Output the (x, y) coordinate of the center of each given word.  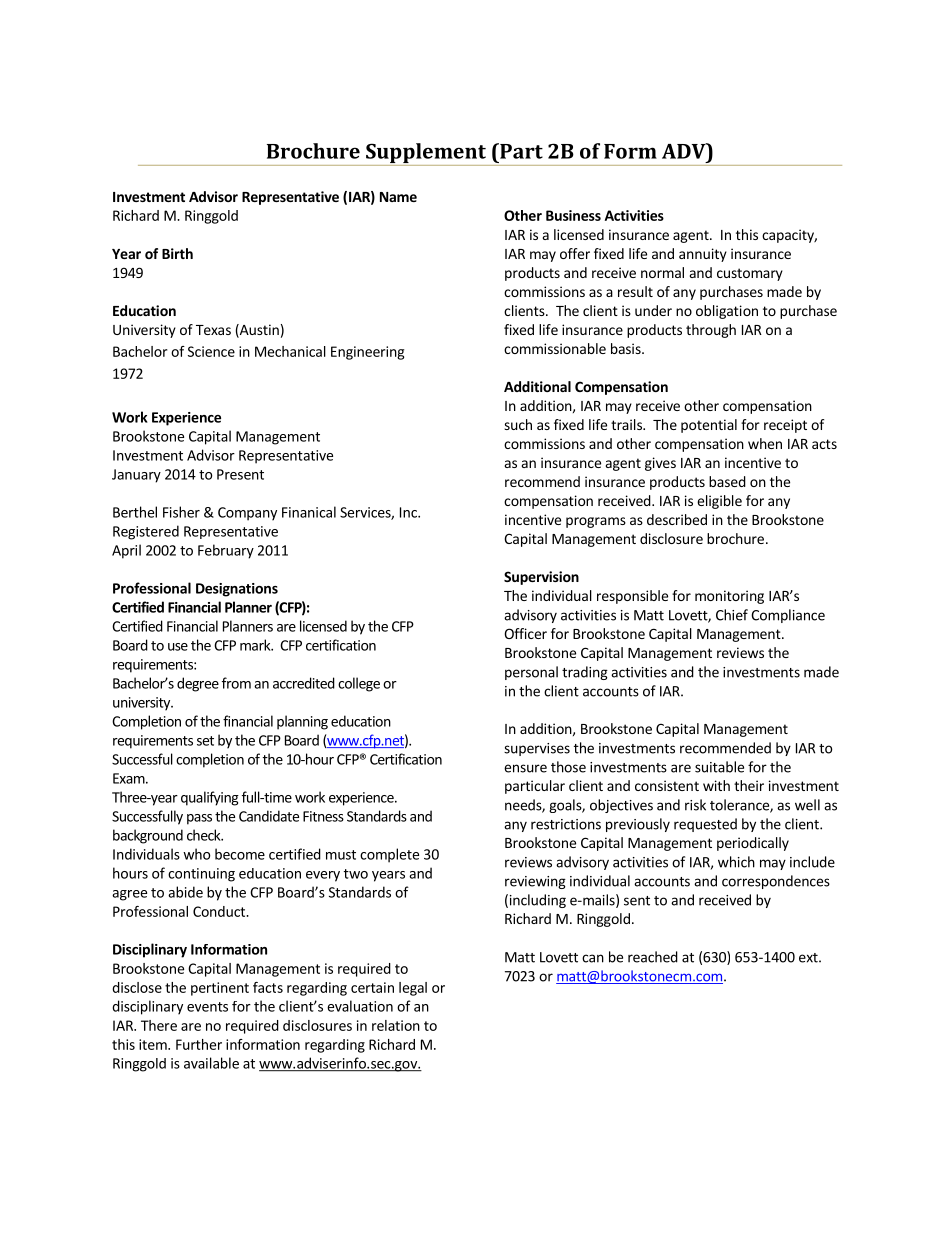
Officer (525, 633)
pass (199, 819)
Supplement (426, 153)
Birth (177, 253)
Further (199, 1044)
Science (211, 351)
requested (705, 825)
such (518, 424)
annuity (703, 255)
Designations (237, 590)
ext (809, 958)
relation (396, 1025)
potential (709, 426)
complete (389, 855)
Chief (732, 615)
